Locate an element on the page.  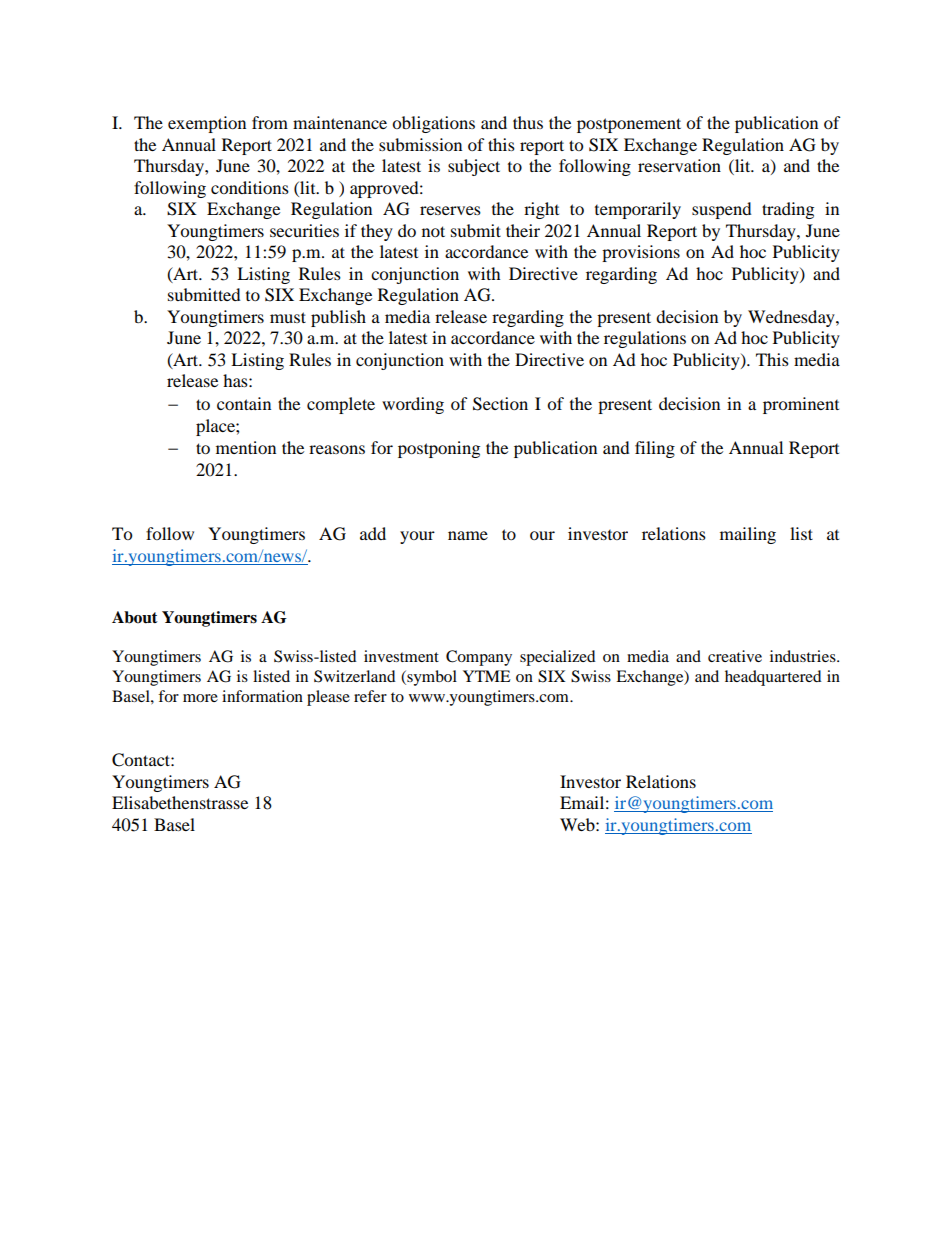
exemption is located at coordinates (207, 124).
